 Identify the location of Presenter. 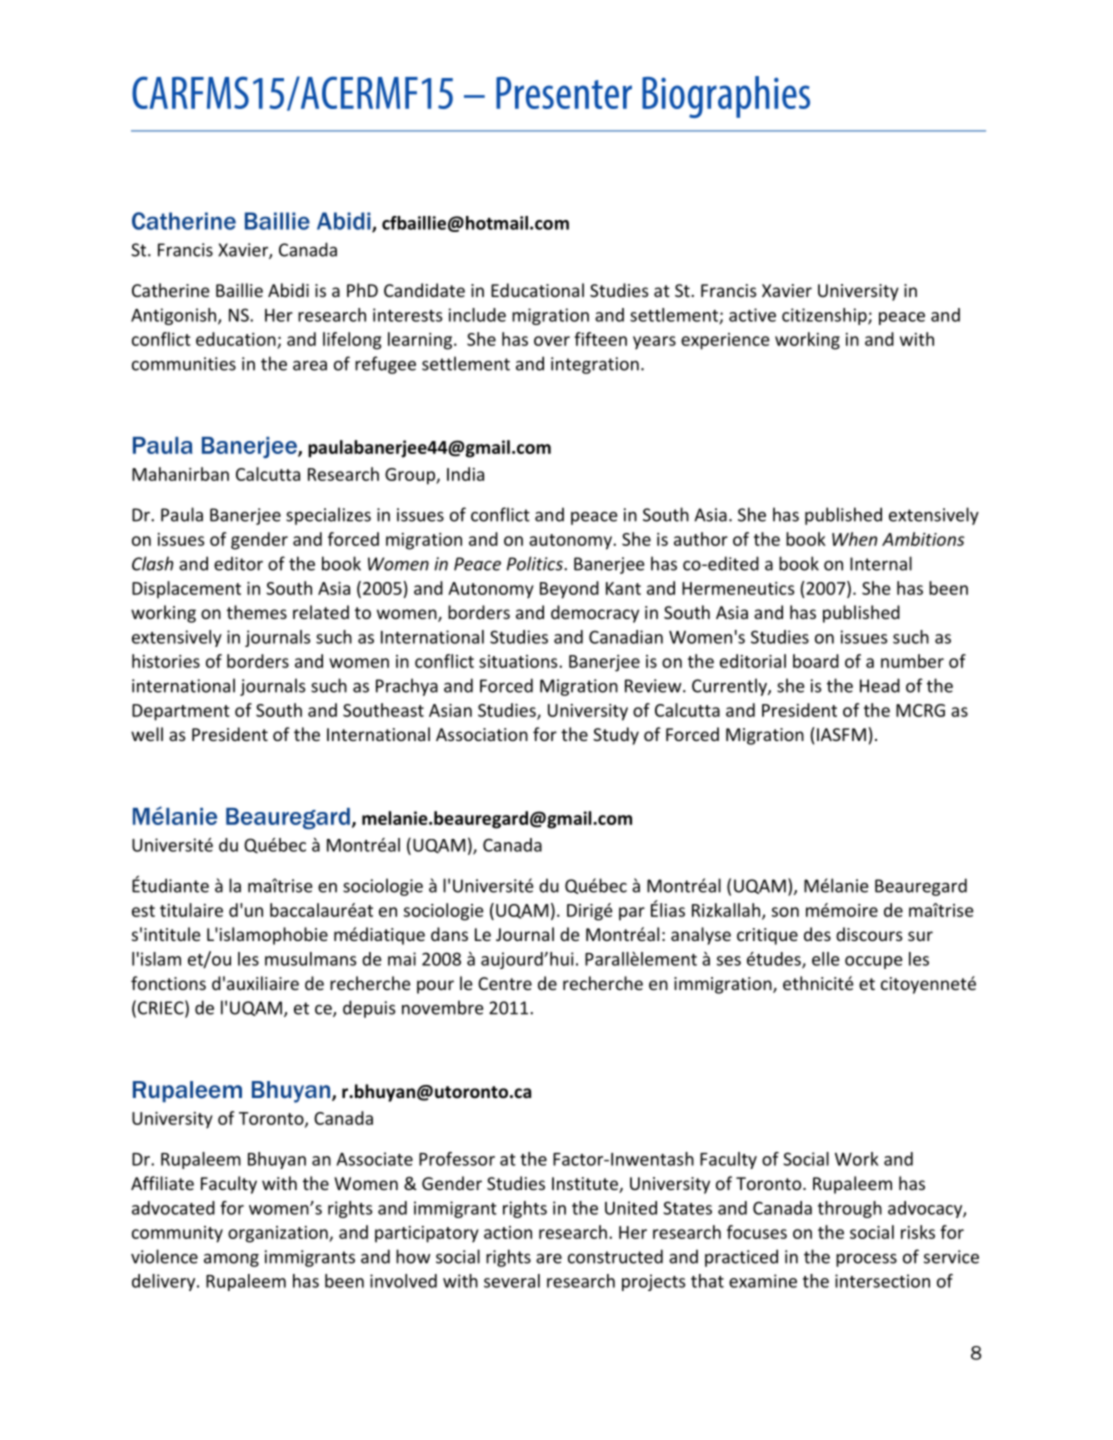
(564, 93).
